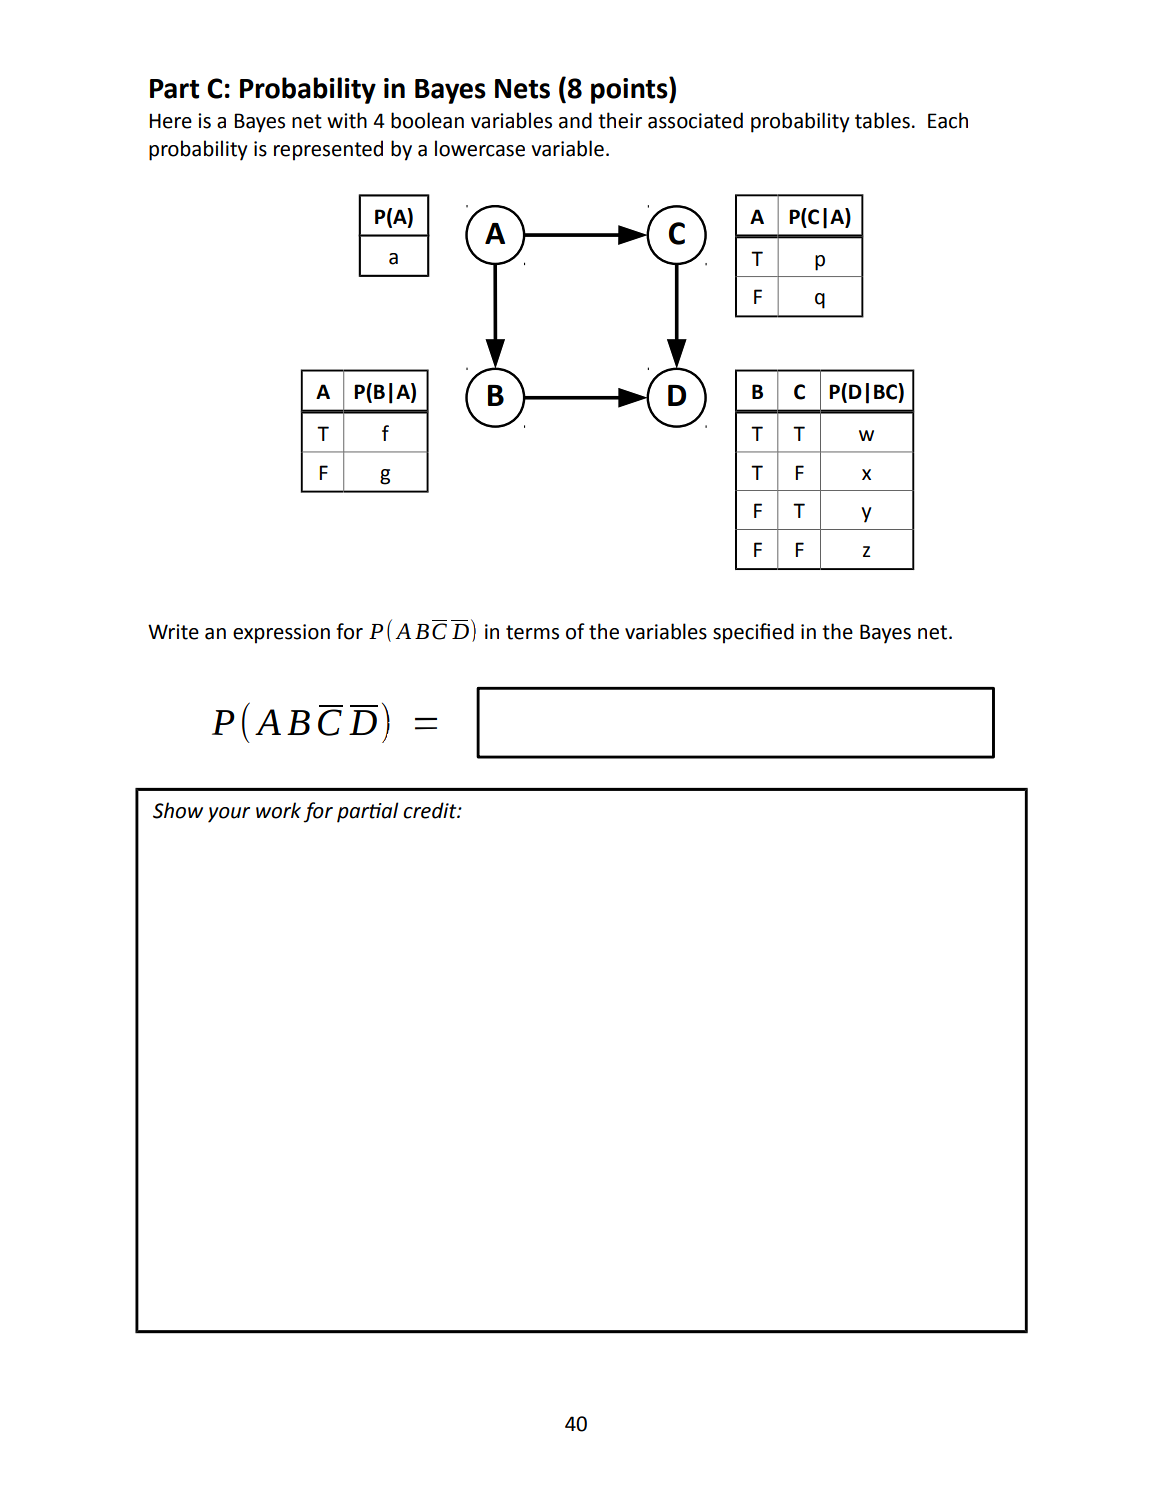 This screenshot has height=1505, width=1163. Describe the element at coordinates (278, 810) in the screenshot. I see `work` at that location.
